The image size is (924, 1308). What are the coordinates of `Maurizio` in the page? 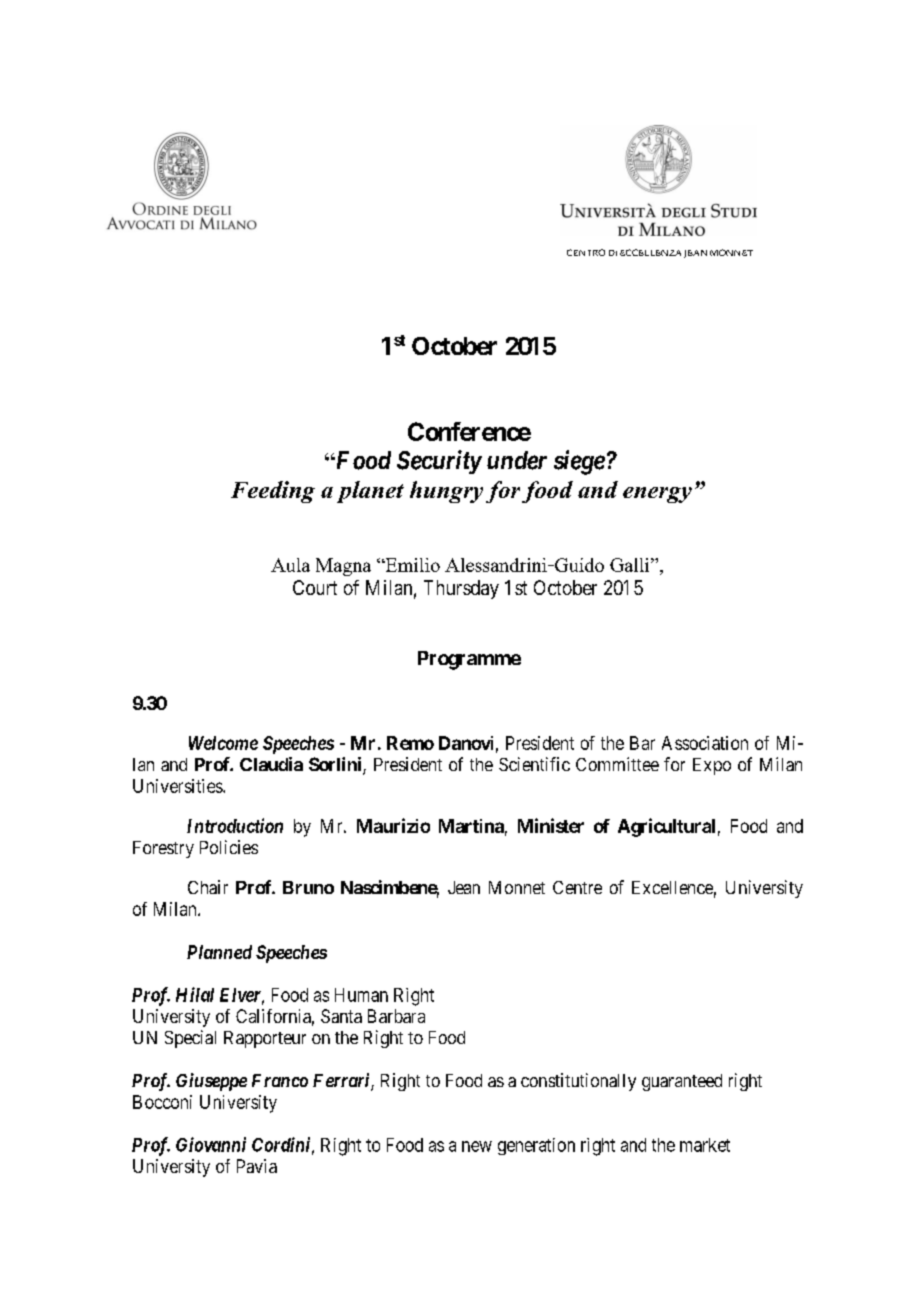 It's located at (393, 825).
